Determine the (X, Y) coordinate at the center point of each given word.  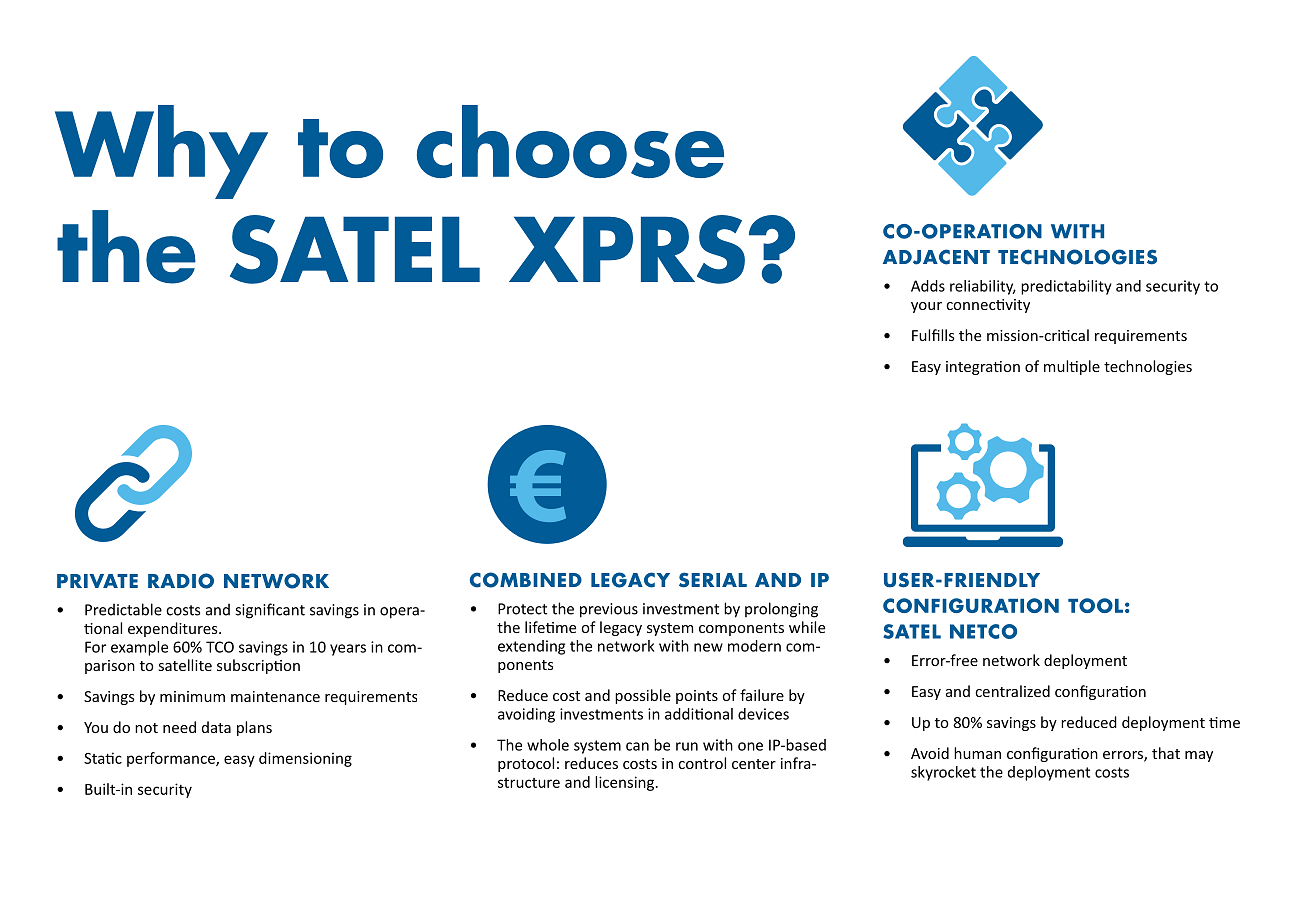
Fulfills (933, 335)
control (702, 763)
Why (161, 152)
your (926, 307)
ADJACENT (936, 257)
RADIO (181, 581)
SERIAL (713, 580)
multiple (1072, 367)
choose (570, 141)
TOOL (1095, 605)
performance (172, 759)
